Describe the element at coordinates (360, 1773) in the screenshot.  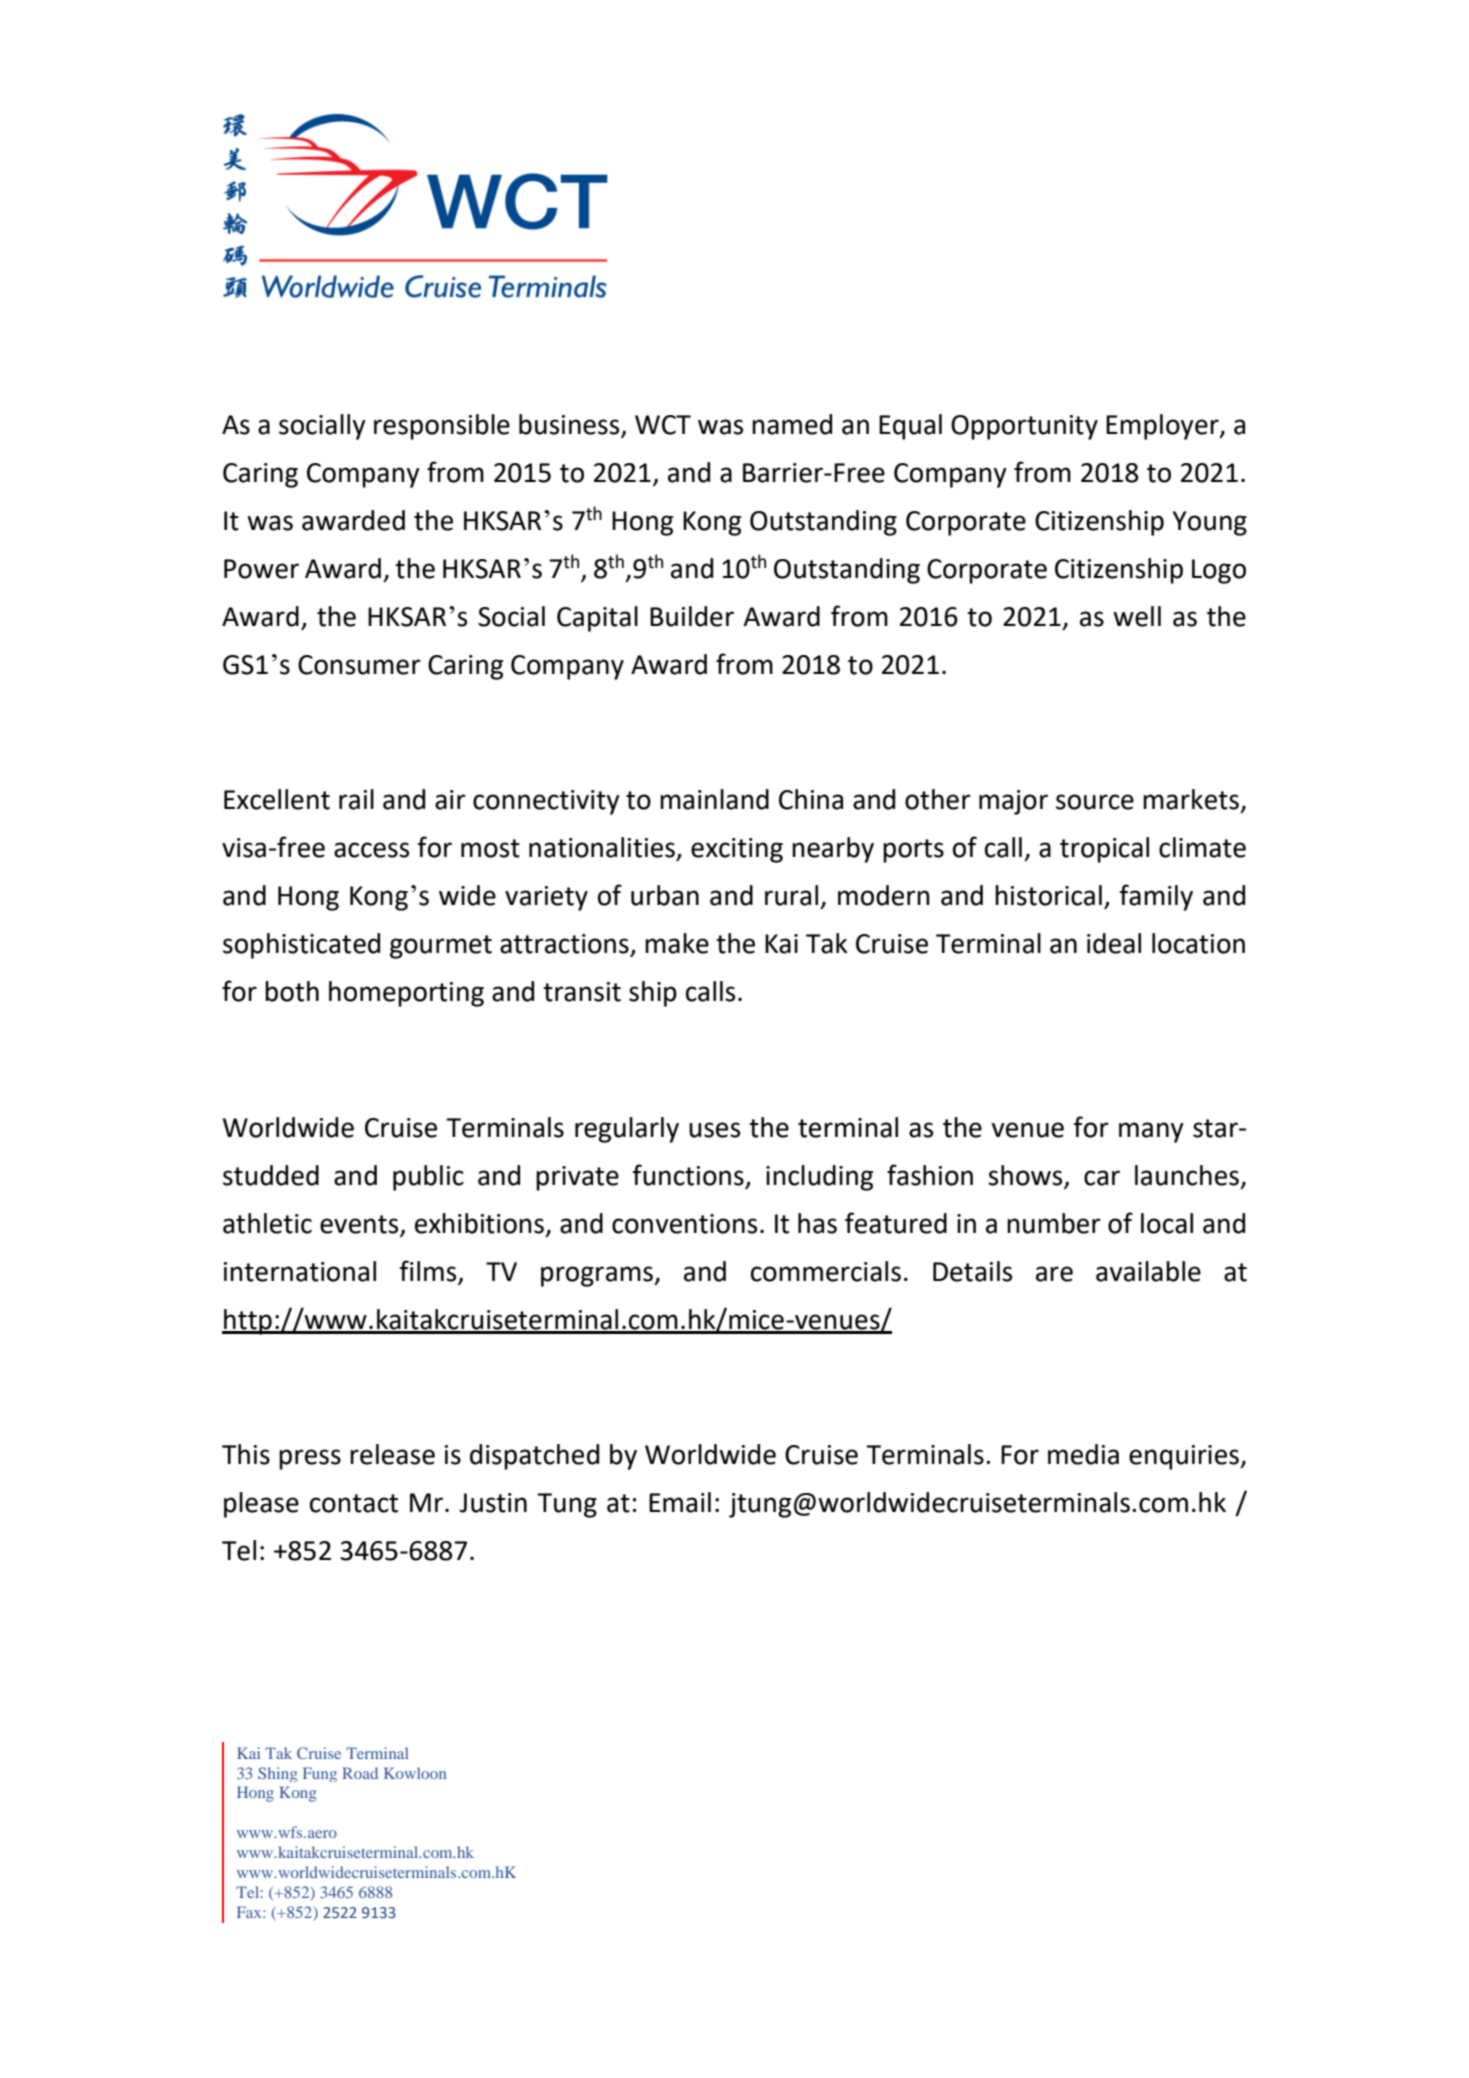
I see `Road` at that location.
